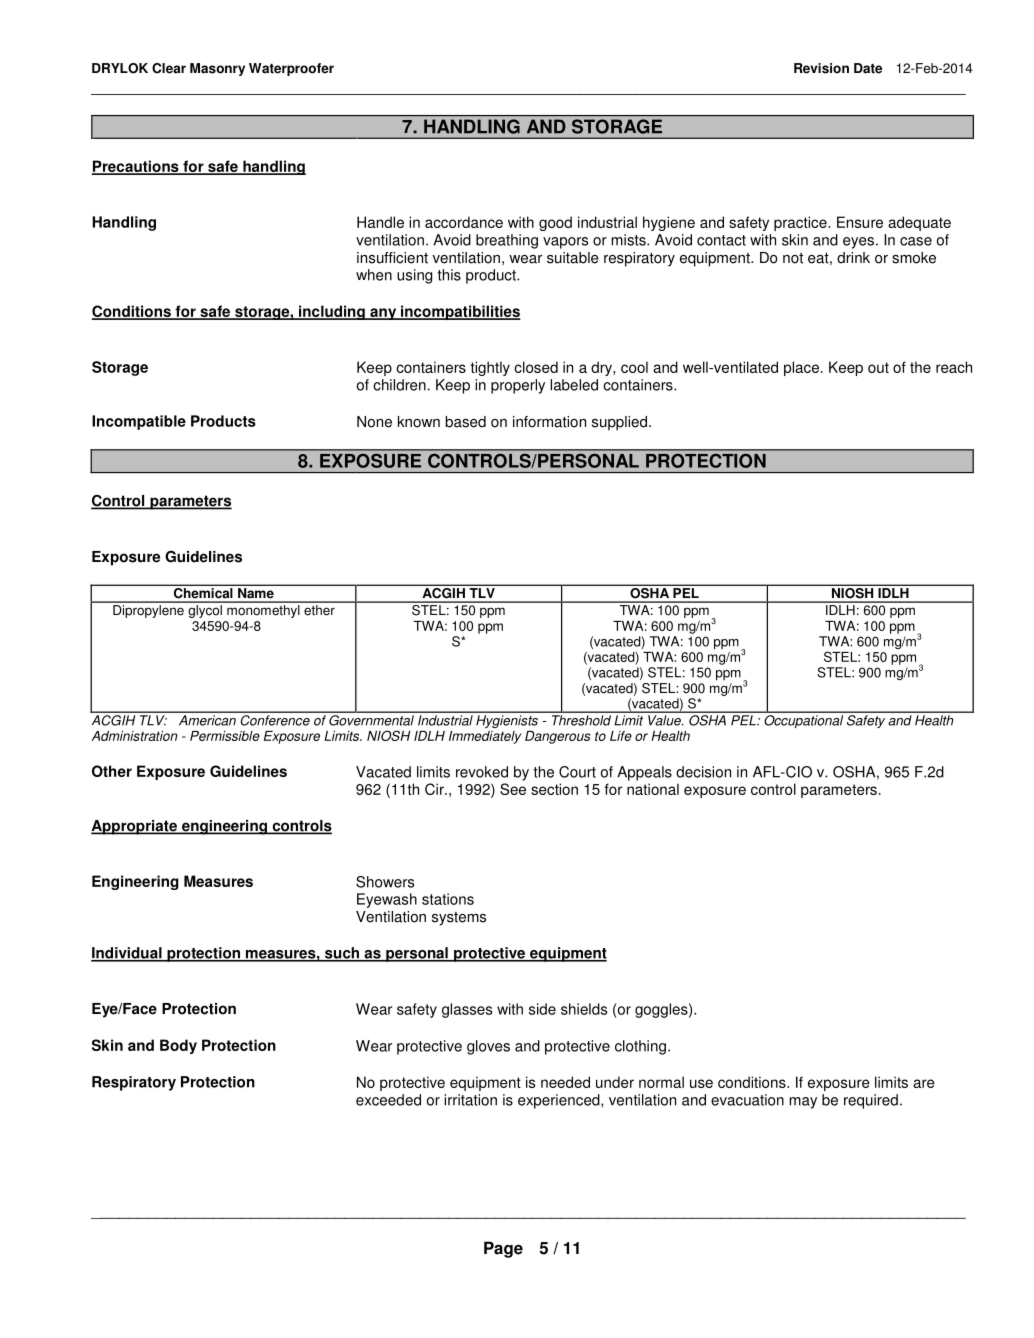  I want to click on Dangerous, so click(557, 737).
